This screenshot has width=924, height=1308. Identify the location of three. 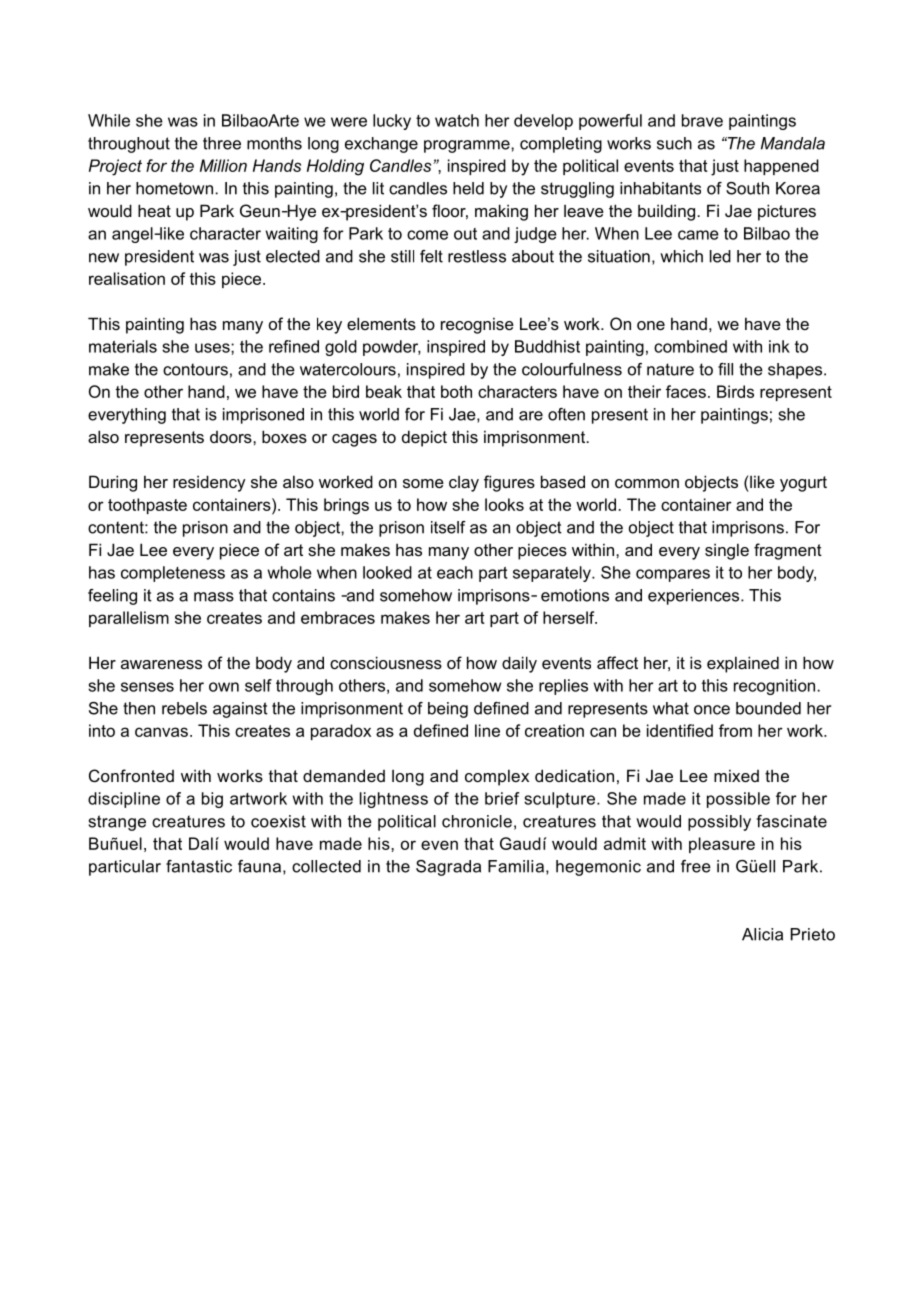
(222, 143).
